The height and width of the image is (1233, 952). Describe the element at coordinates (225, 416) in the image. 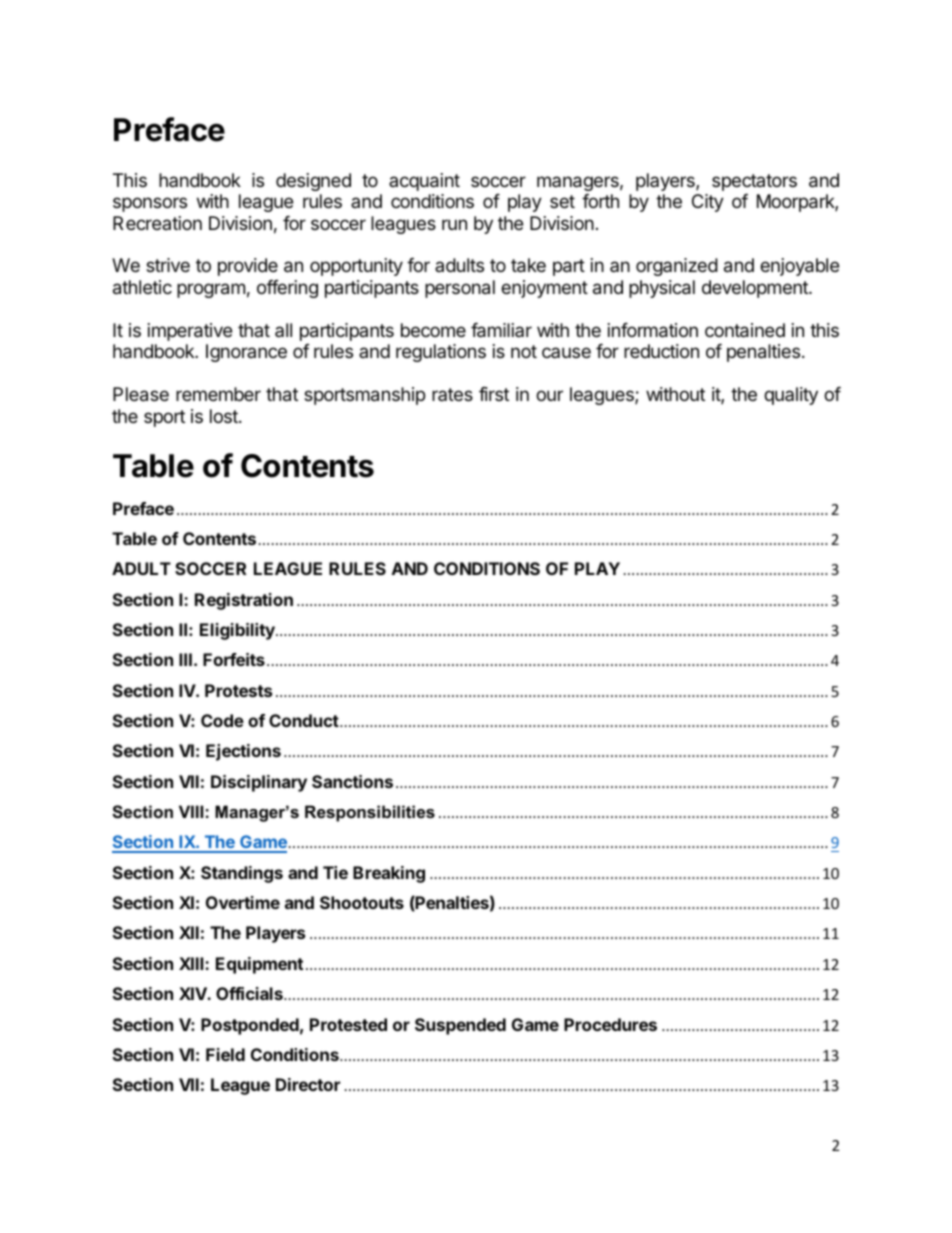

I see `lost` at that location.
